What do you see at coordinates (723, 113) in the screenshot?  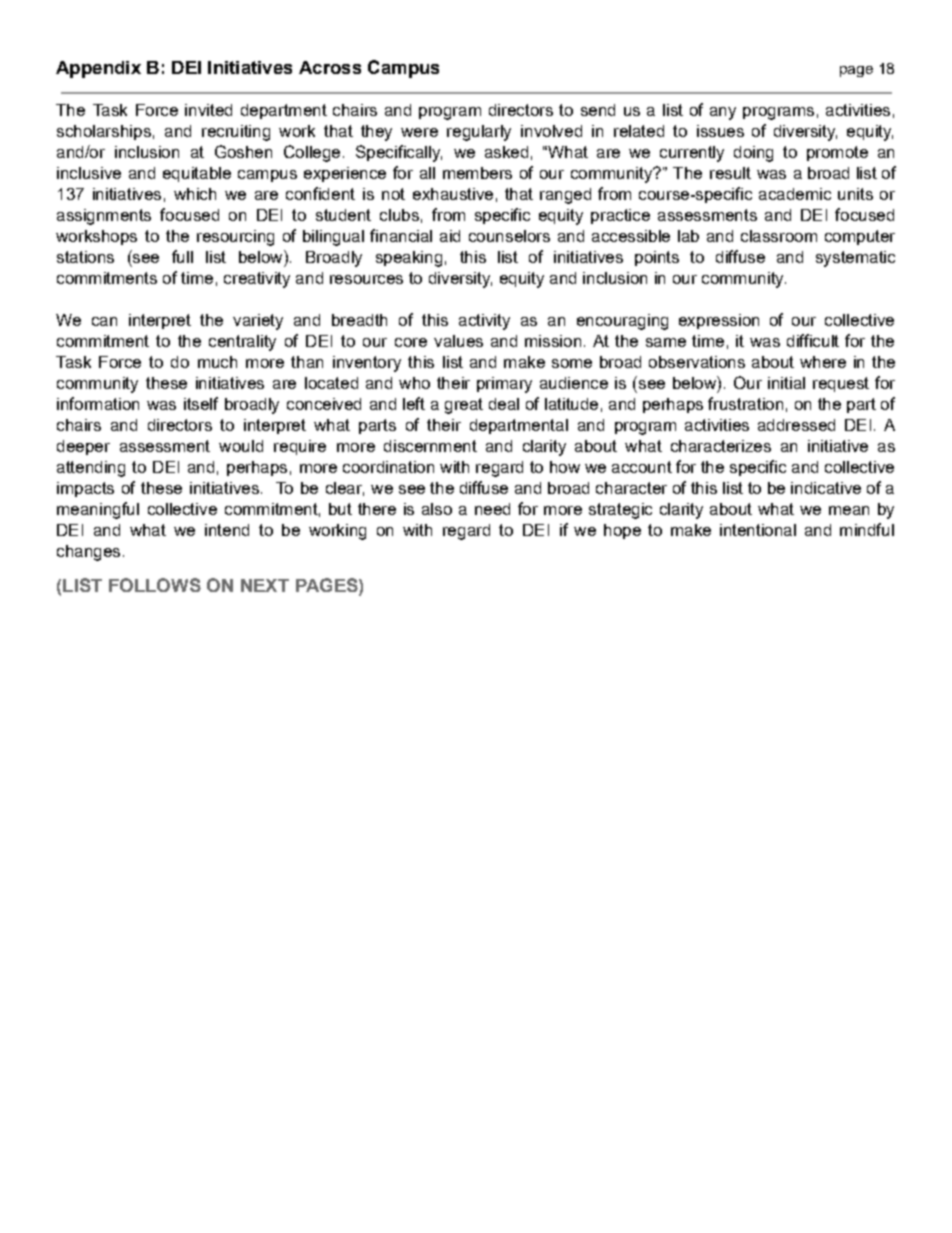 I see `any` at bounding box center [723, 113].
